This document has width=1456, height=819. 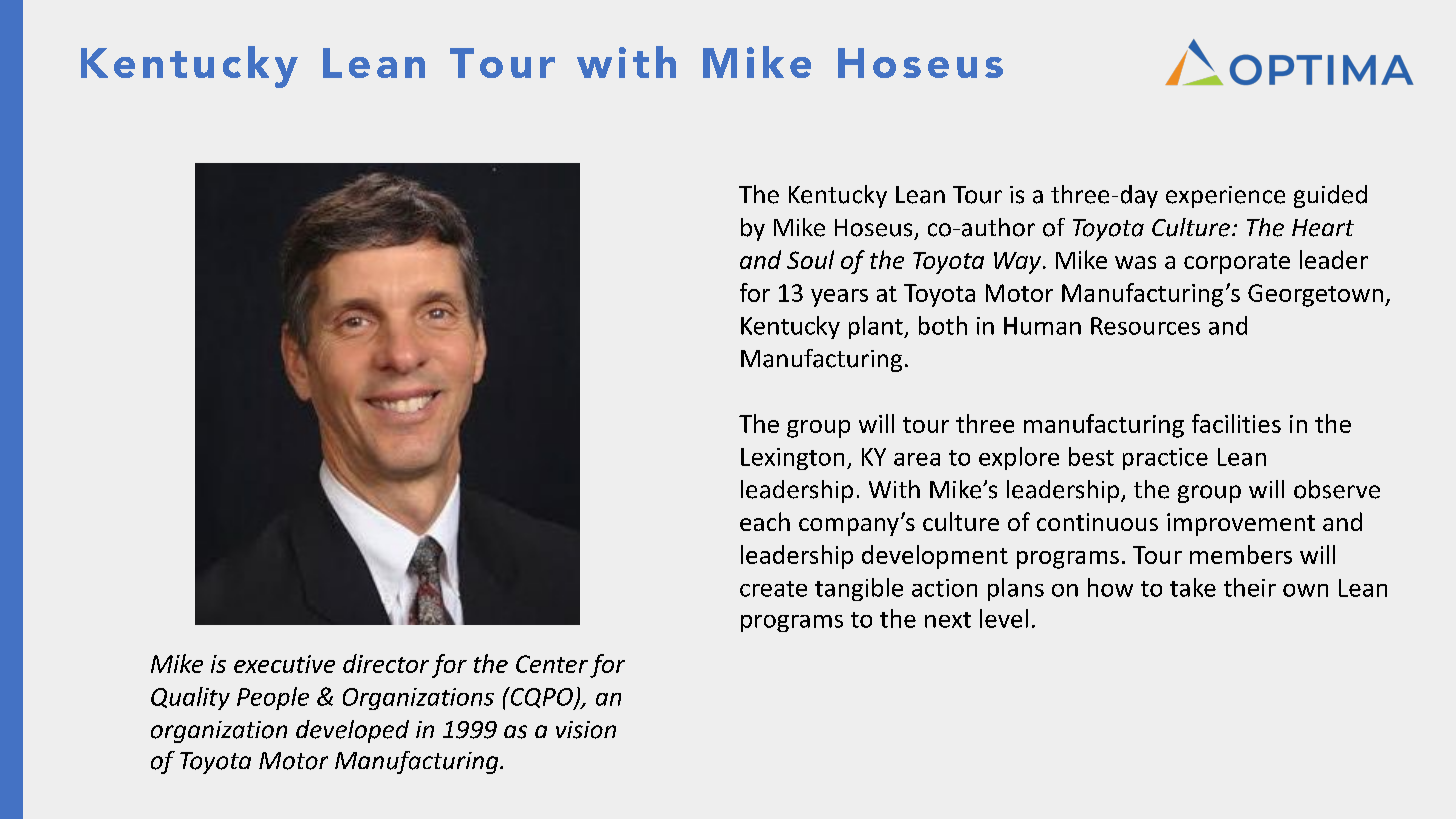 What do you see at coordinates (1017, 263) in the document?
I see `Way` at bounding box center [1017, 263].
